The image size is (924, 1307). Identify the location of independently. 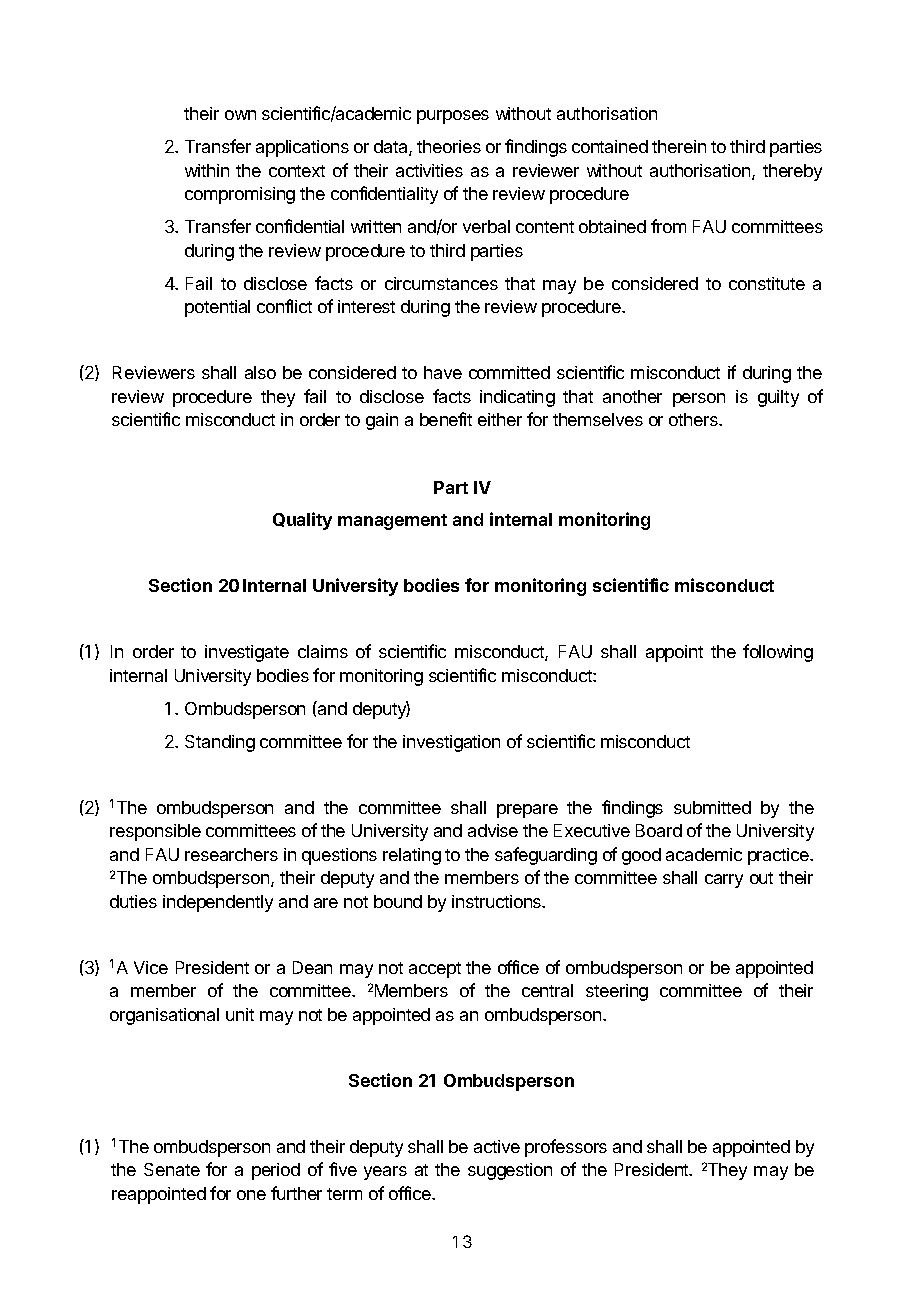
(218, 903).
